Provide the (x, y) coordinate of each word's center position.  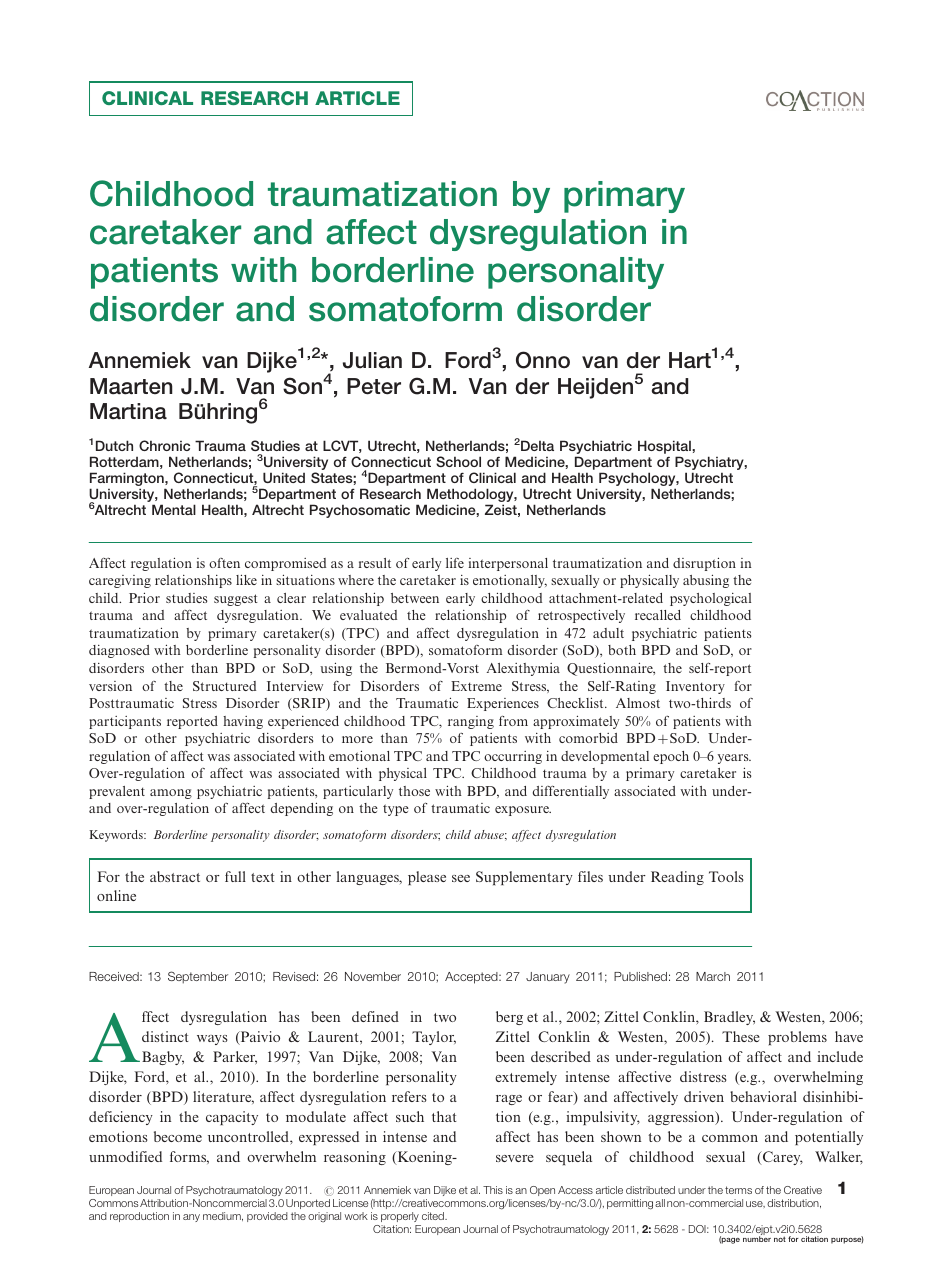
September (198, 977)
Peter (374, 386)
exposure (523, 811)
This (493, 1190)
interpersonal (508, 564)
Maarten (131, 386)
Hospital (665, 448)
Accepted (472, 978)
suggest (236, 600)
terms (738, 1190)
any (191, 1218)
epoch (671, 757)
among (171, 794)
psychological (710, 599)
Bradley (729, 1018)
